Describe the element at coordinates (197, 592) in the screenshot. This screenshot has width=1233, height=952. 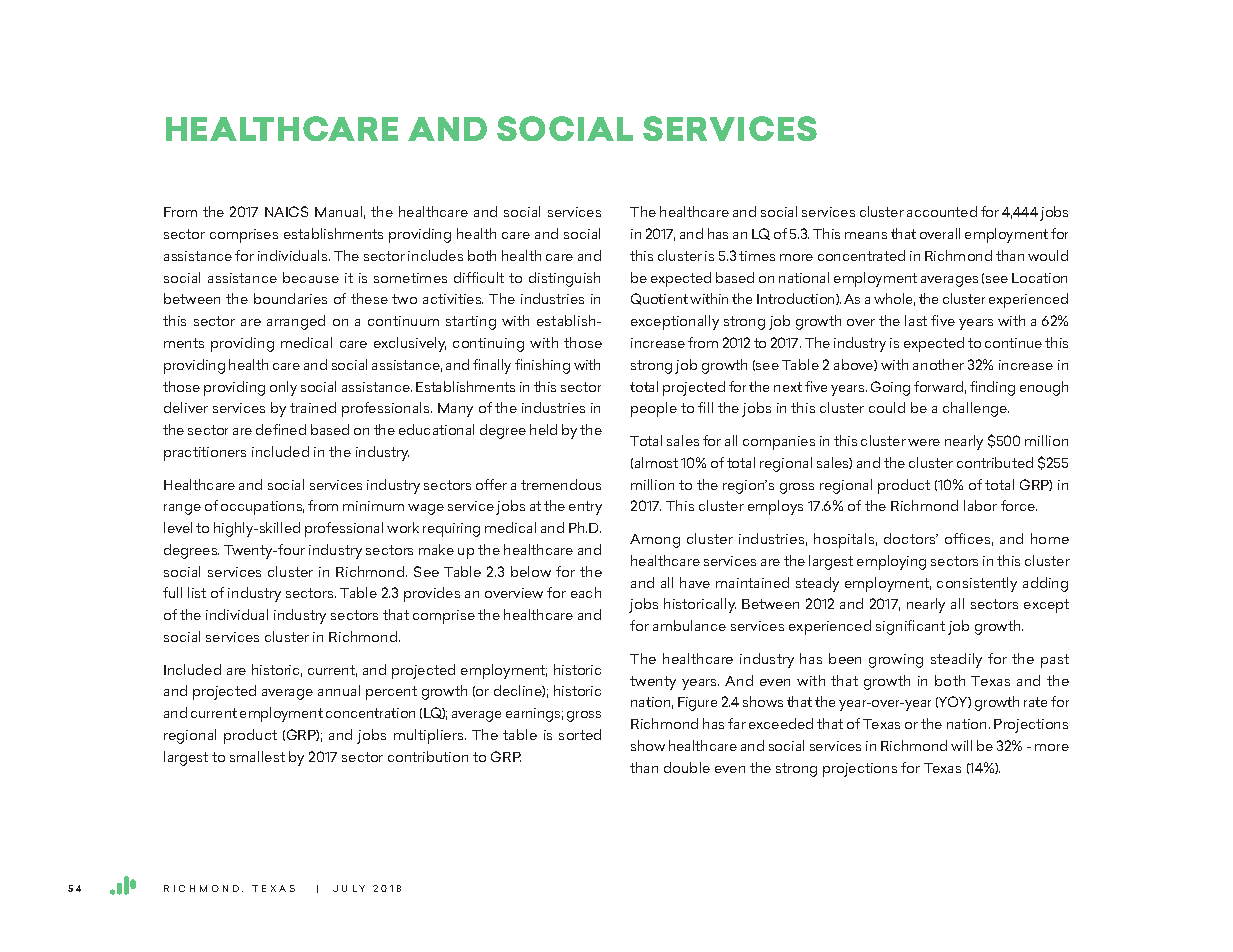
I see `list` at that location.
